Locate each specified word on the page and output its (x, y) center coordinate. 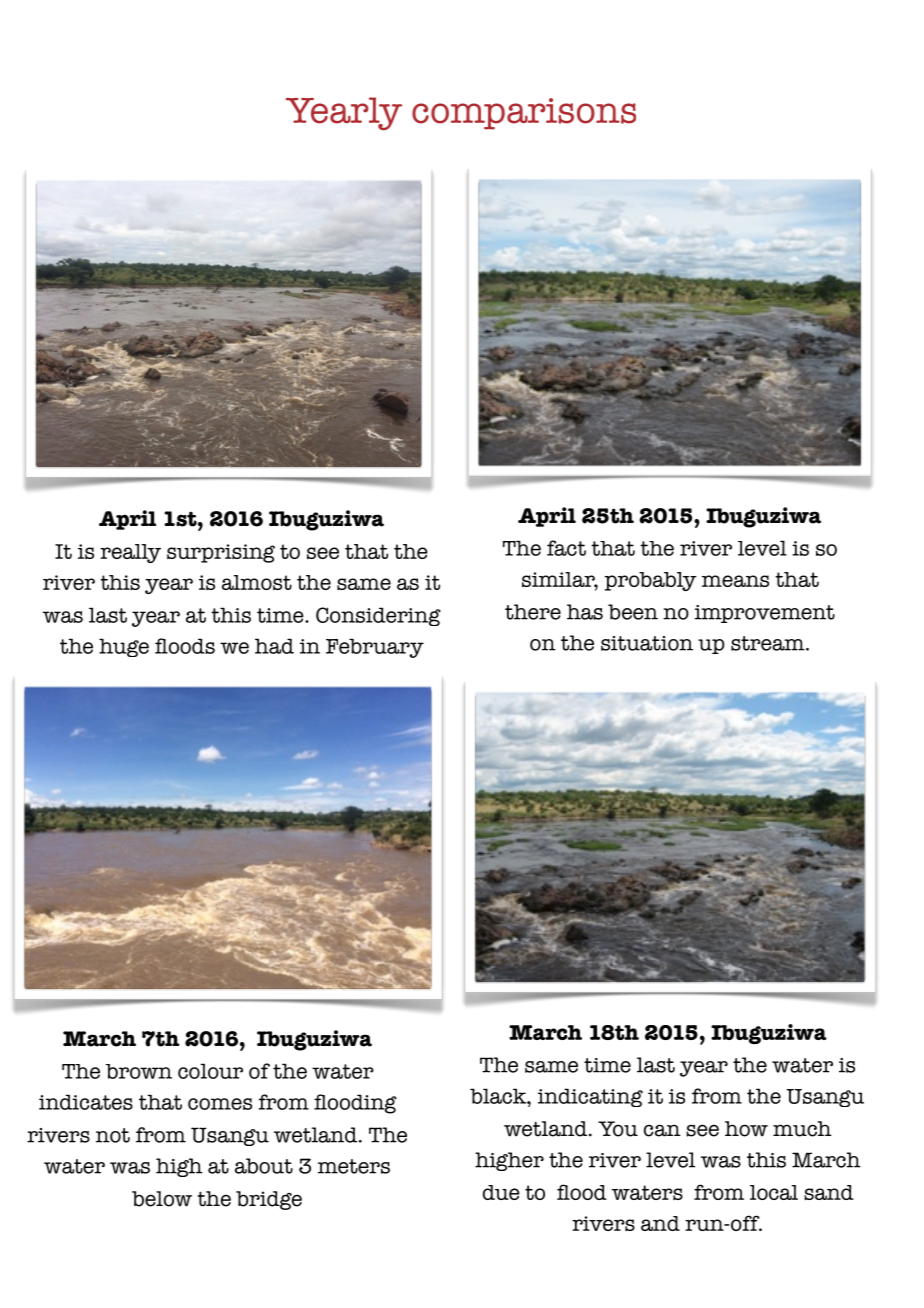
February (375, 648)
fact (566, 548)
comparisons (524, 114)
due (501, 1192)
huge (124, 647)
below (162, 1199)
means (735, 581)
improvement (765, 614)
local (774, 1192)
